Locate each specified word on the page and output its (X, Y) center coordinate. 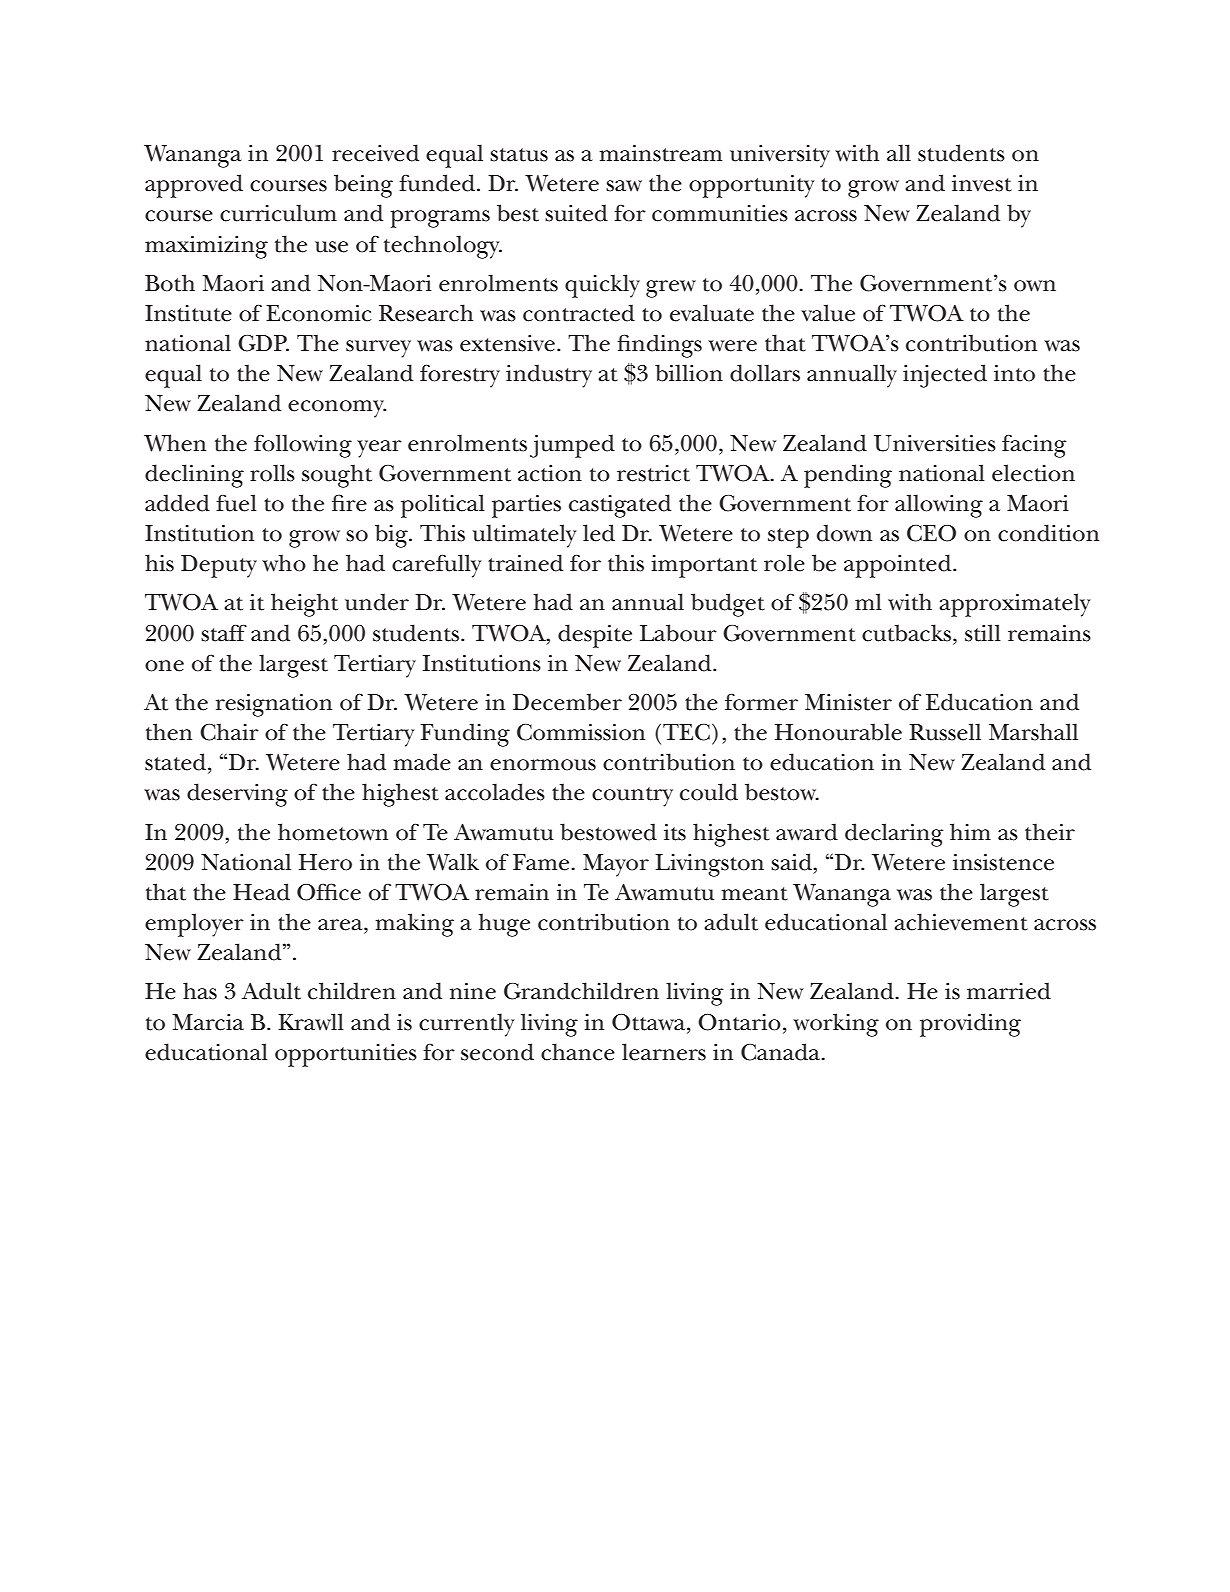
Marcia (208, 1022)
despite (595, 636)
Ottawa (650, 1022)
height (304, 605)
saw (624, 186)
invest (982, 183)
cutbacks (908, 633)
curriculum (278, 213)
